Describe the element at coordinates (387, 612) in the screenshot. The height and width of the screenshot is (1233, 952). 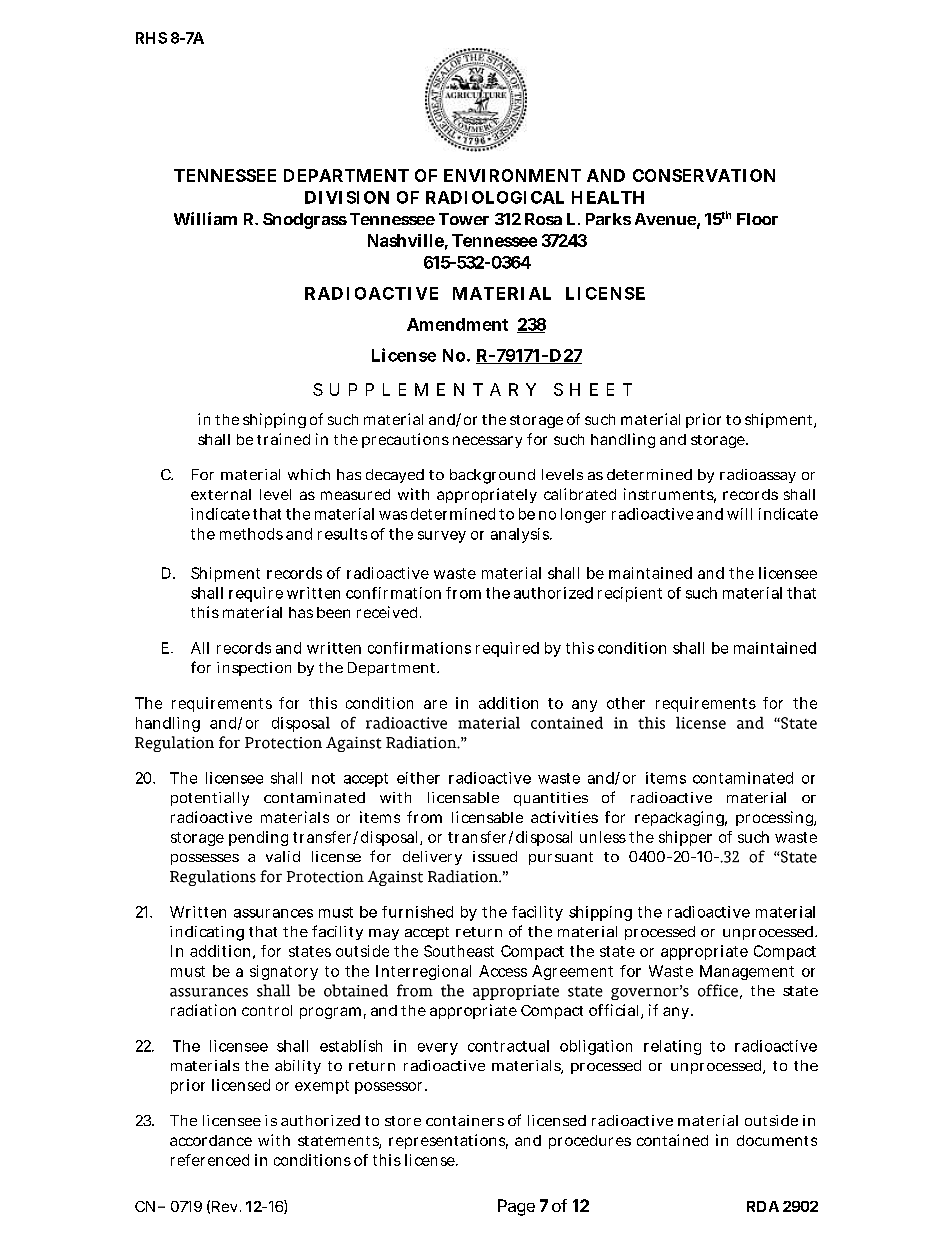
I see `received` at that location.
